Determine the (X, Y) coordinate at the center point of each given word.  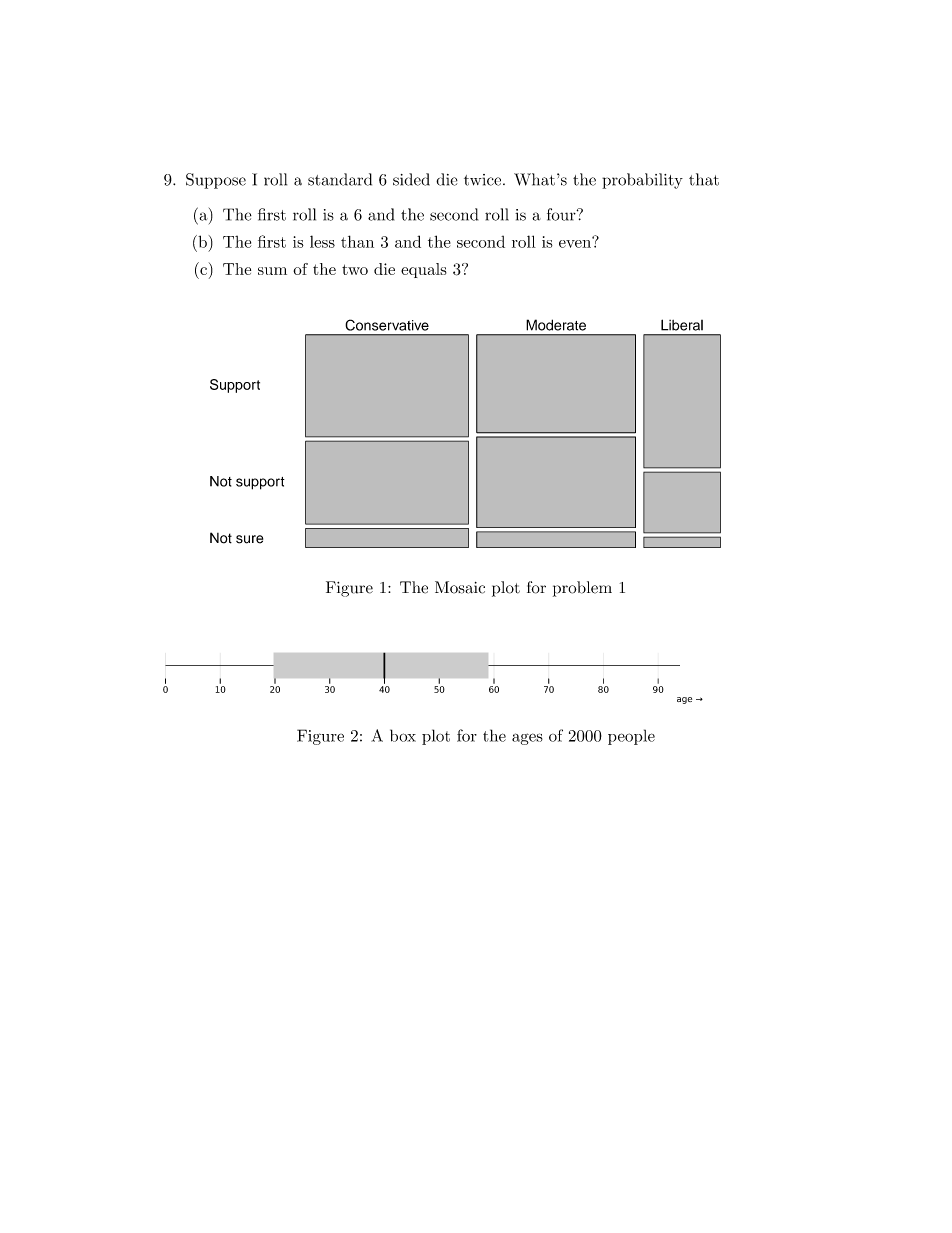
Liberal (682, 325)
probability (642, 181)
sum (272, 271)
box (403, 735)
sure (249, 539)
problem (582, 589)
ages (527, 739)
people (631, 737)
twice (484, 180)
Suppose (216, 181)
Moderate (556, 325)
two (355, 269)
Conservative (387, 325)
